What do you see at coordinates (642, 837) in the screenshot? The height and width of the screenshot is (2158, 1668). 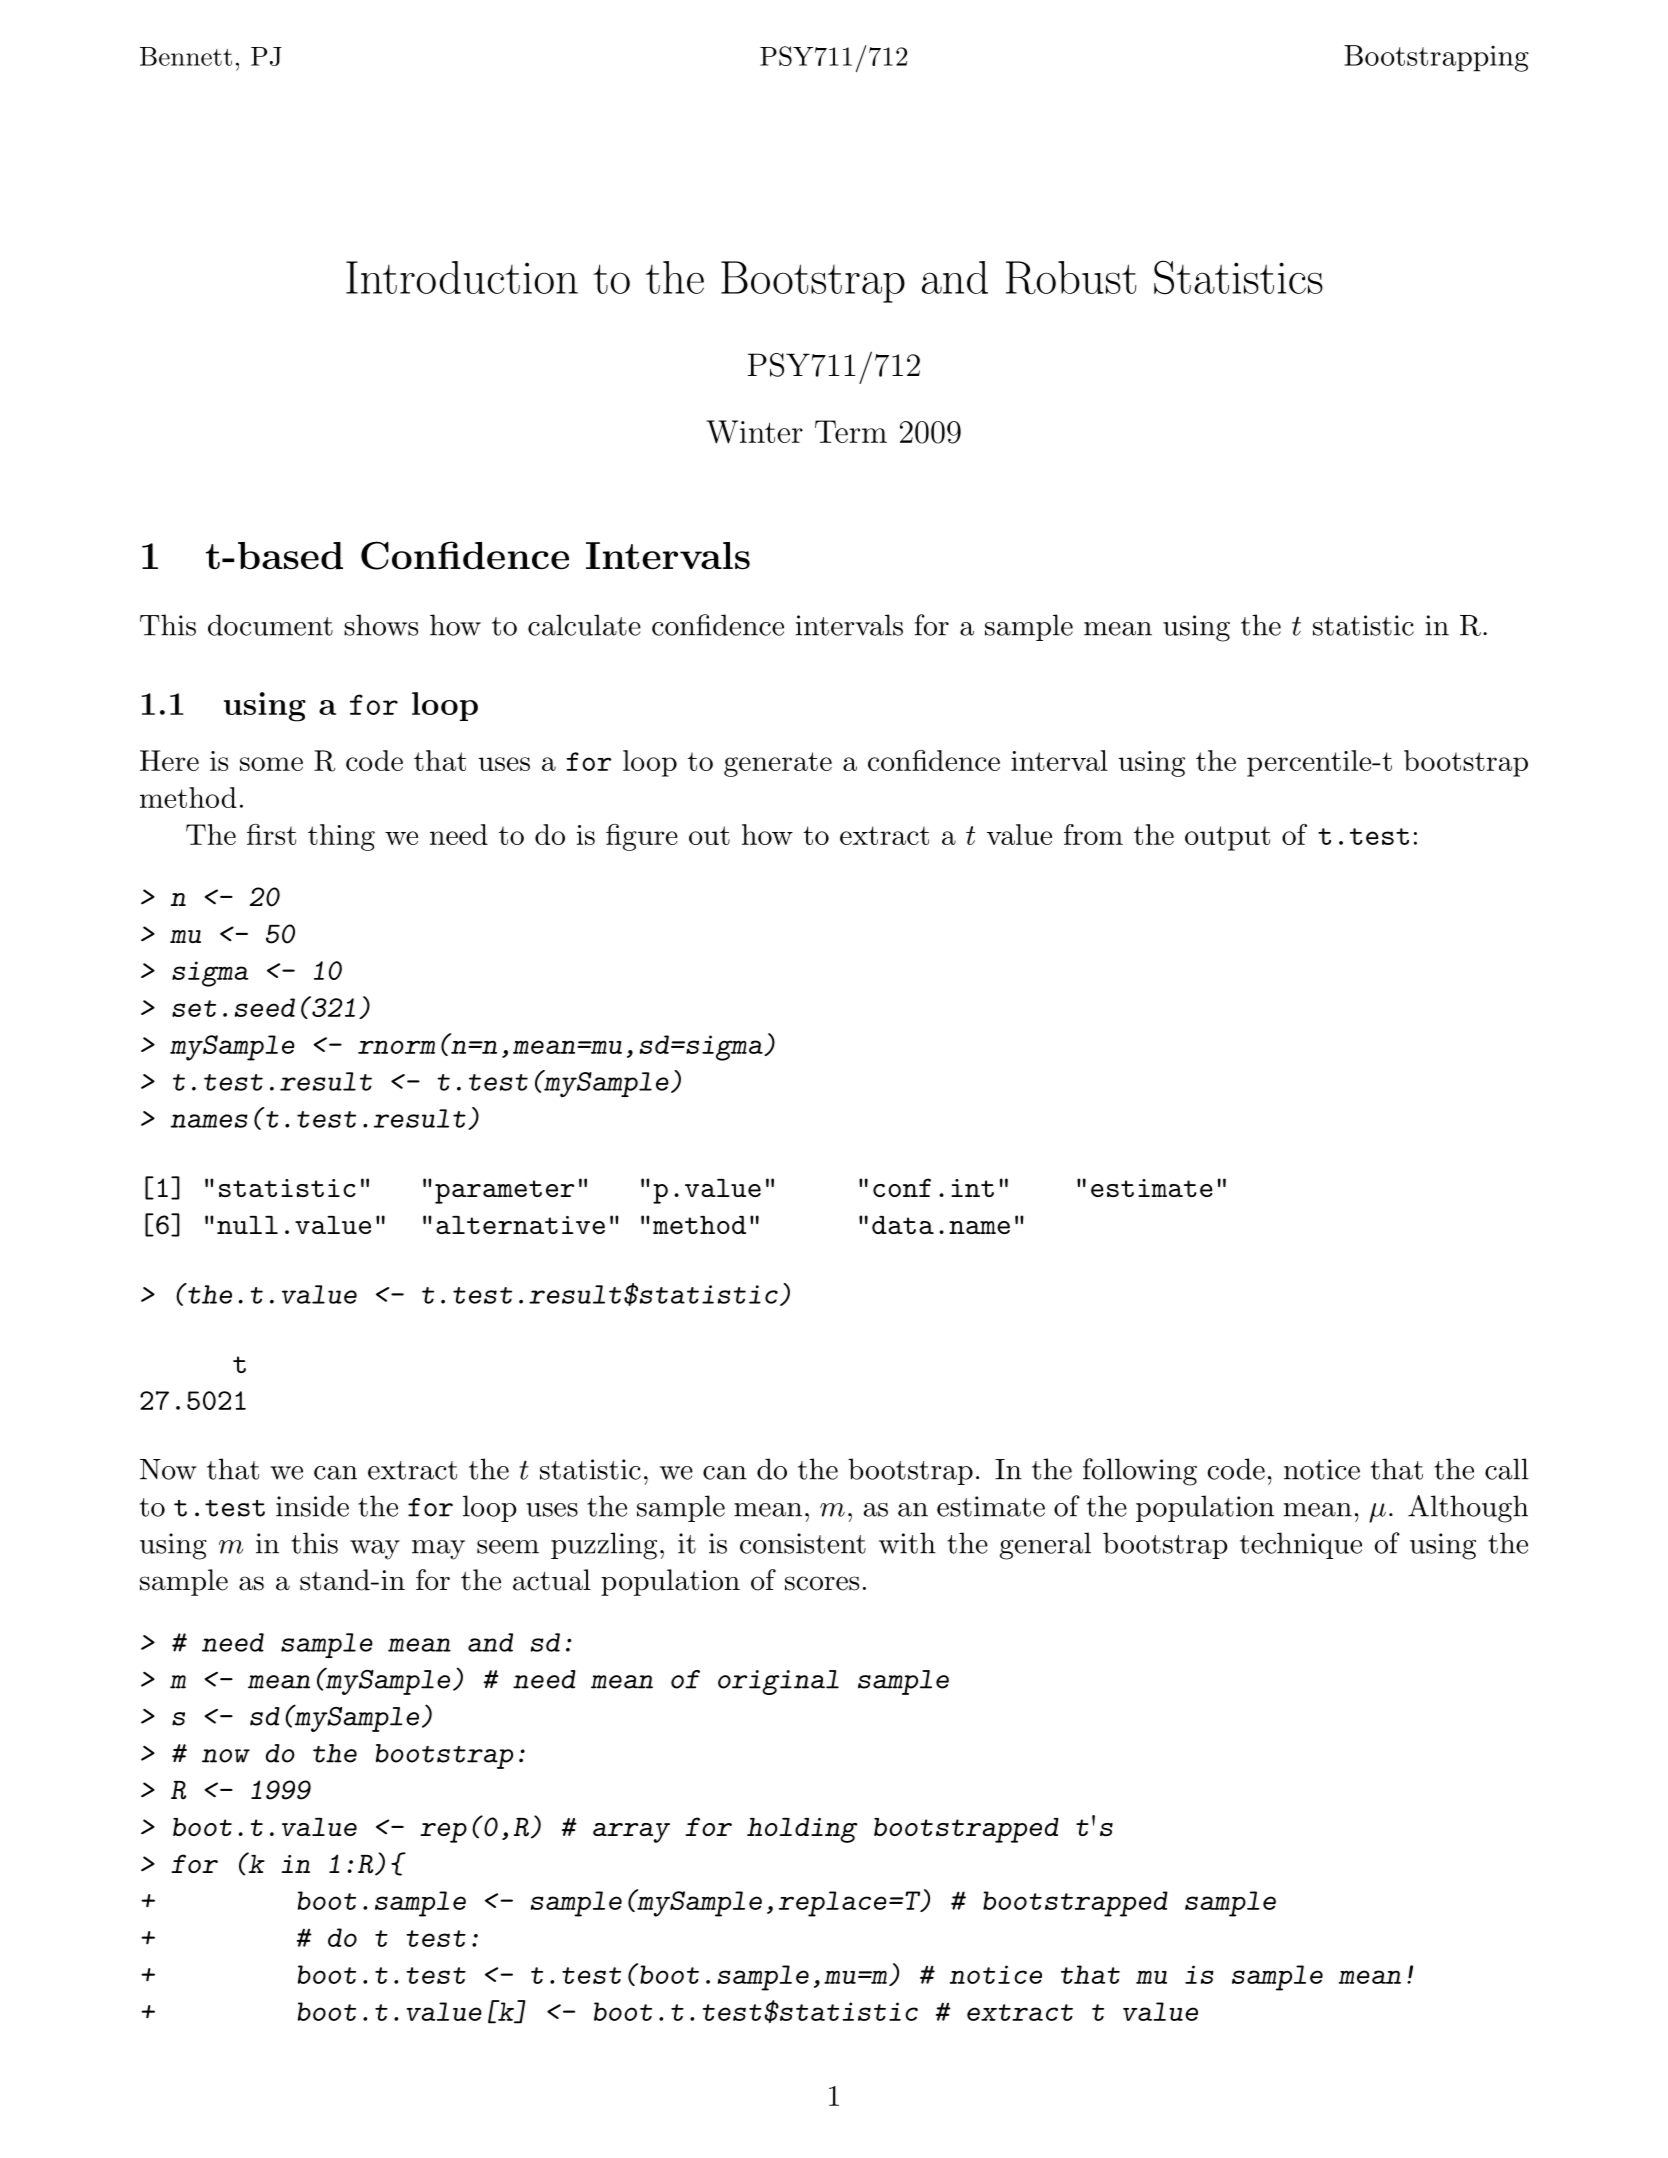 I see `figure` at bounding box center [642, 837].
